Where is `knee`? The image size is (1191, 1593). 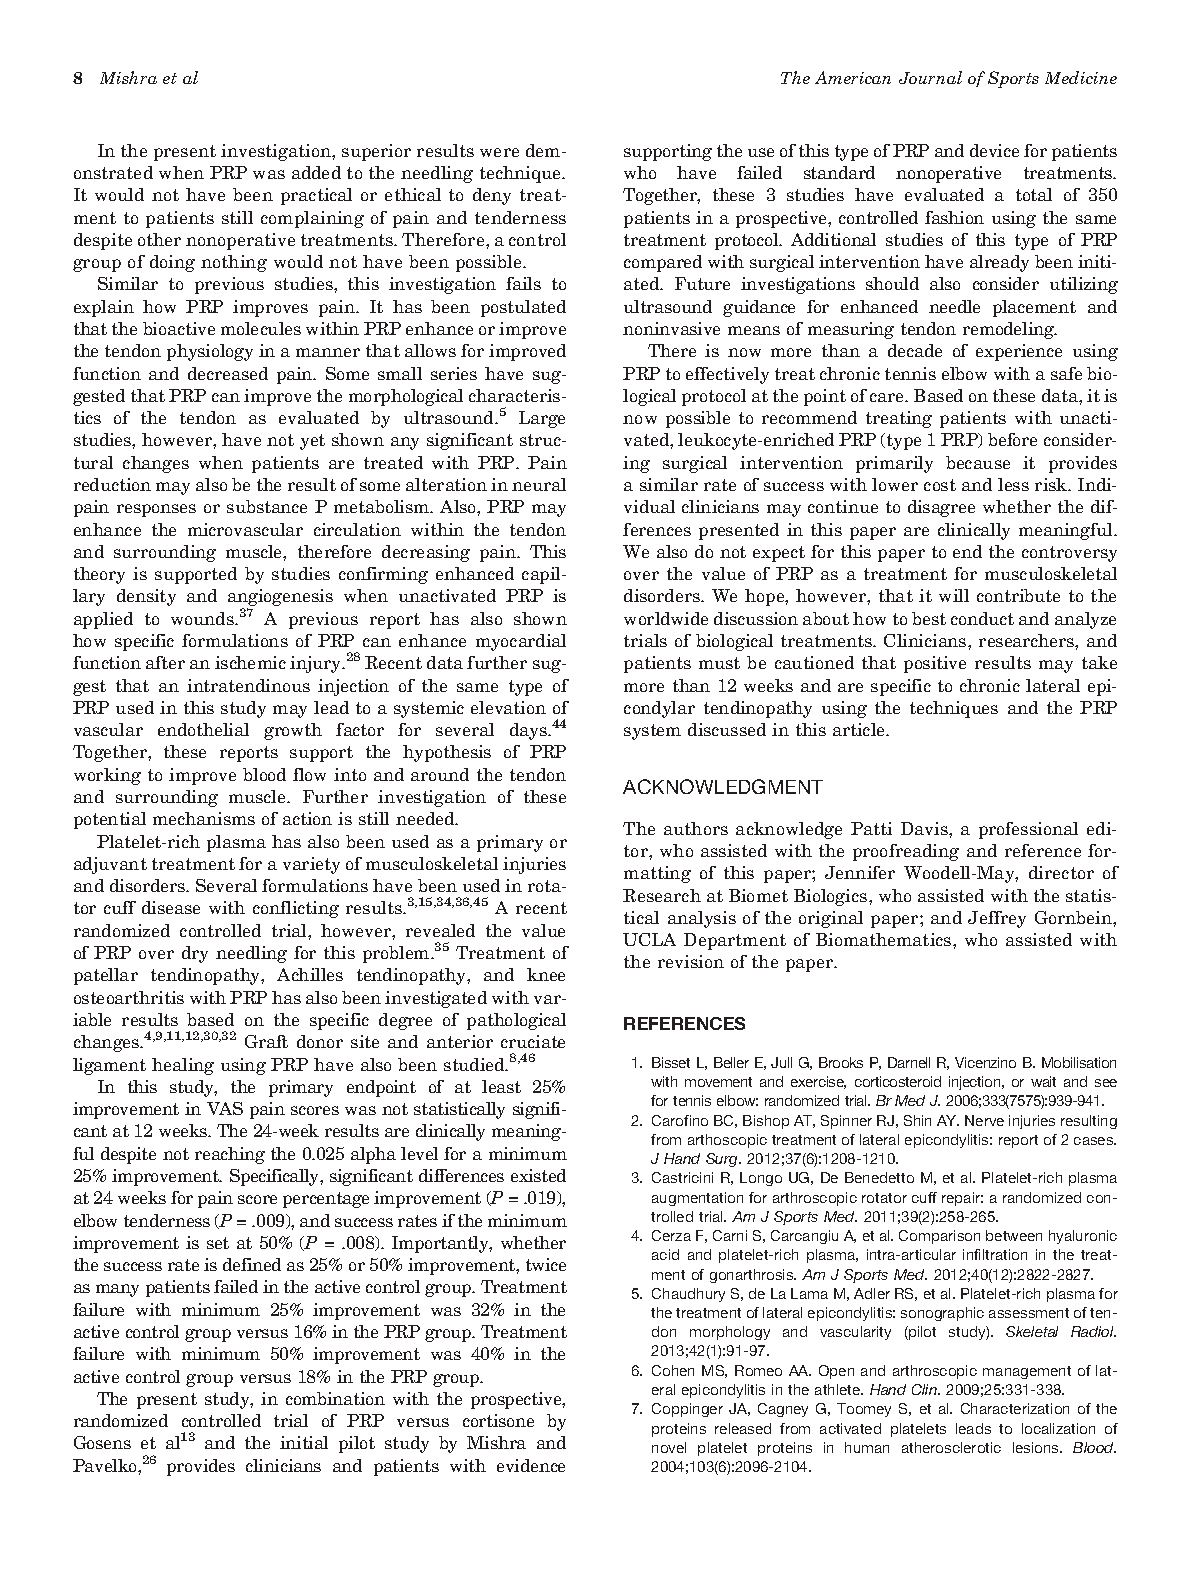
knee is located at coordinates (546, 974).
